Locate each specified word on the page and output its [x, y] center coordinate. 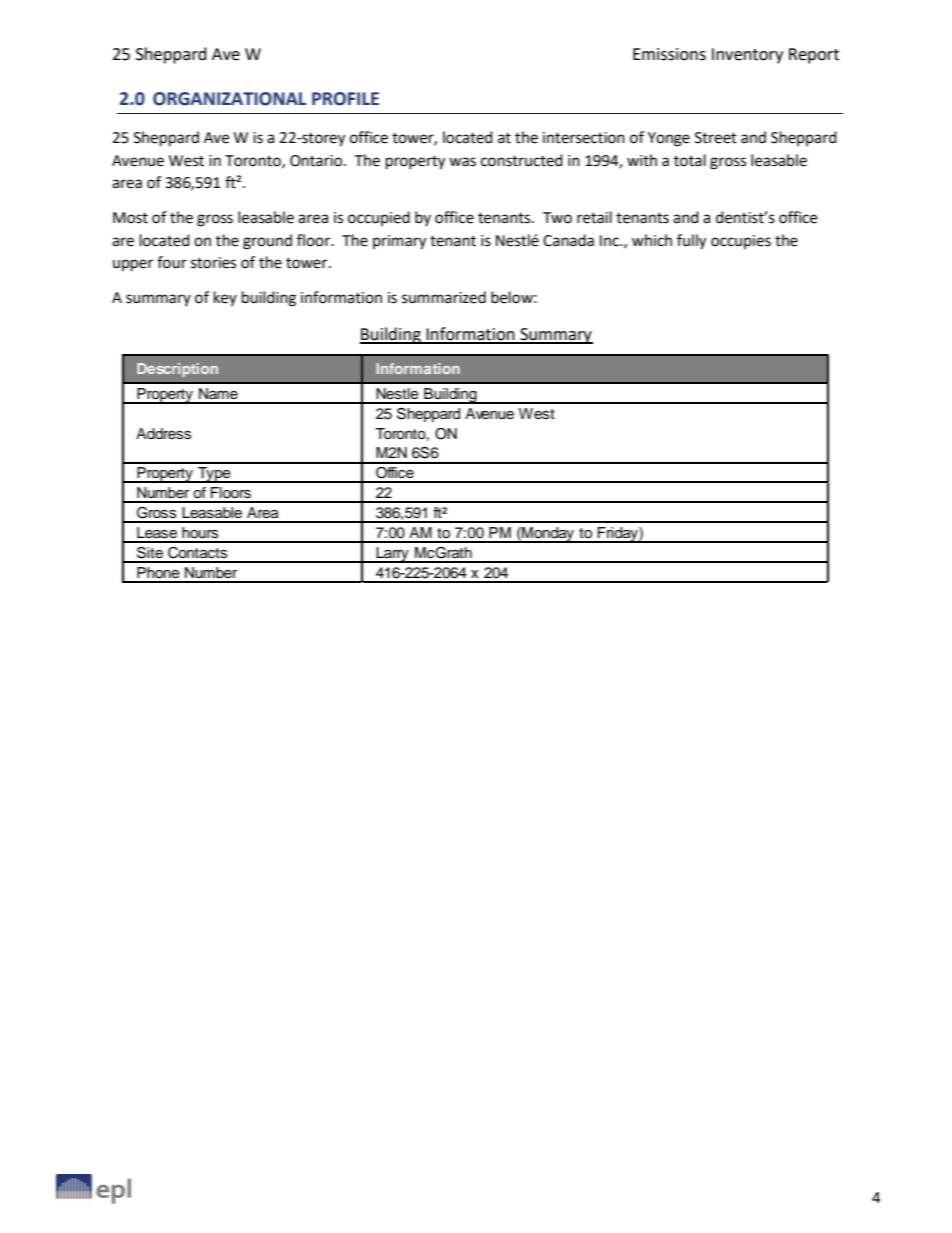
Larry [392, 555]
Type [214, 475]
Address [163, 434]
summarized [444, 297]
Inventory [747, 56]
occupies [741, 242]
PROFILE [345, 99]
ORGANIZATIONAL [229, 99]
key [225, 298]
